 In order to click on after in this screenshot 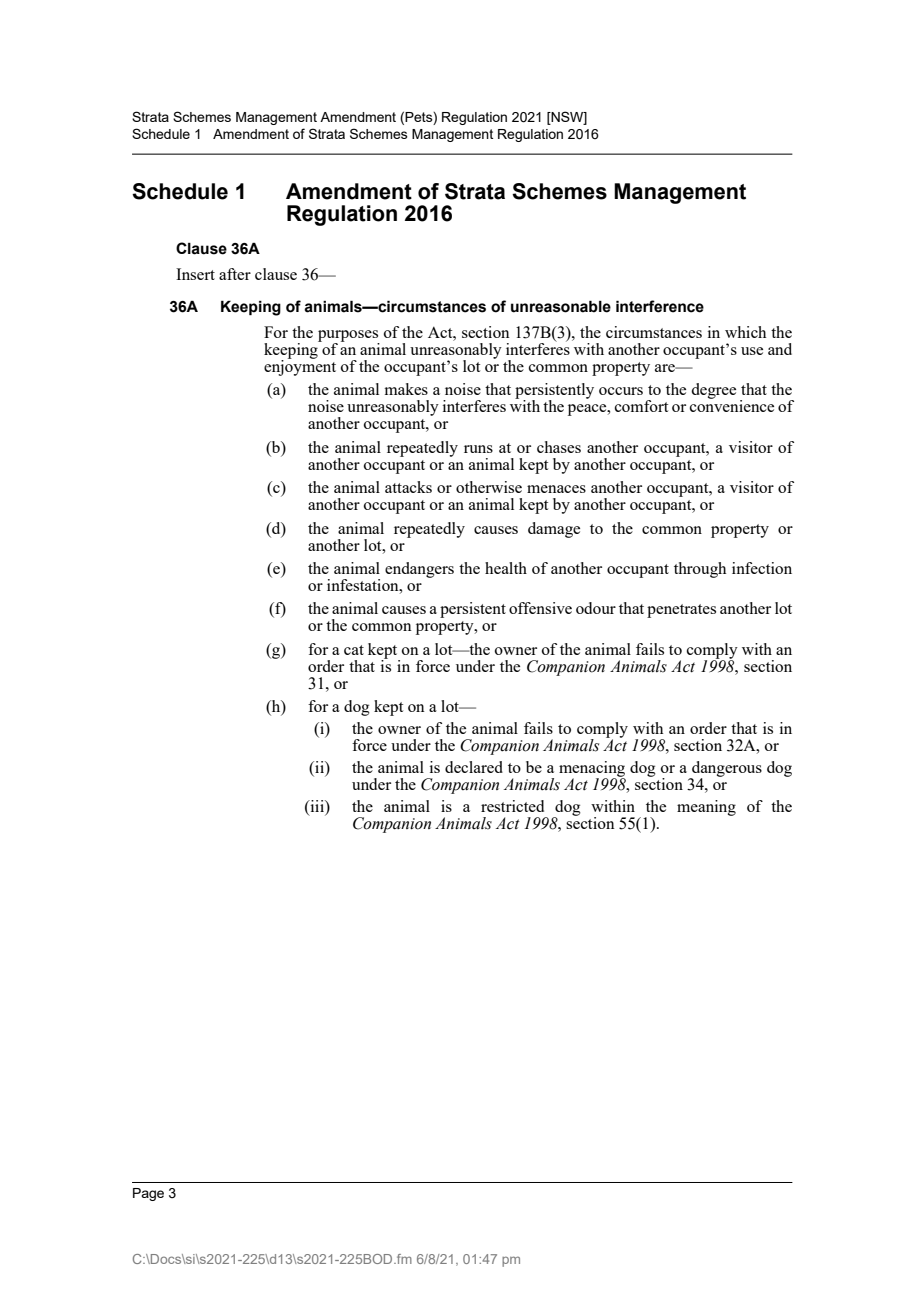, I will do `click(235, 274)`.
